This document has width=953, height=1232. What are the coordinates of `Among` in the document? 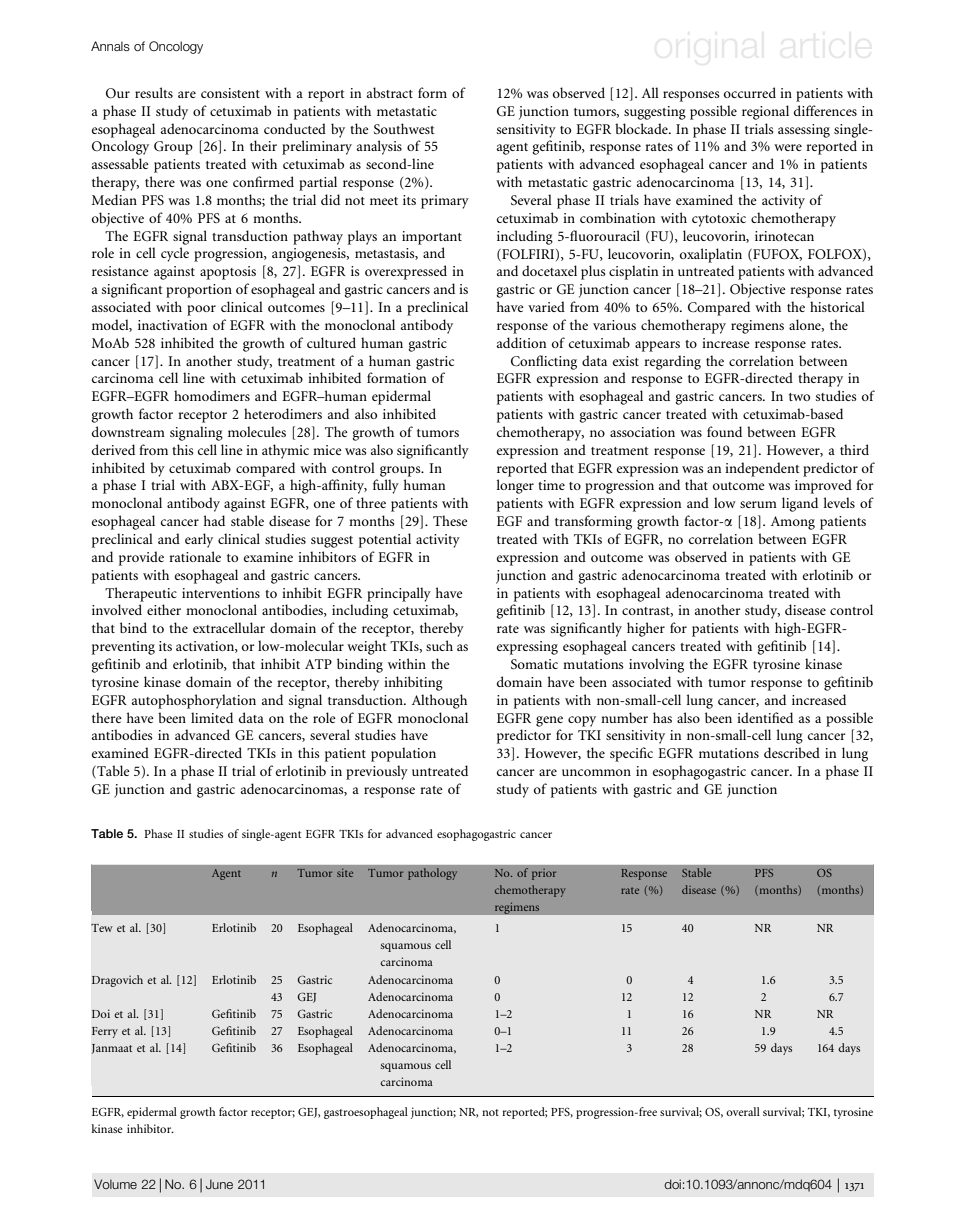 It's located at (793, 523).
